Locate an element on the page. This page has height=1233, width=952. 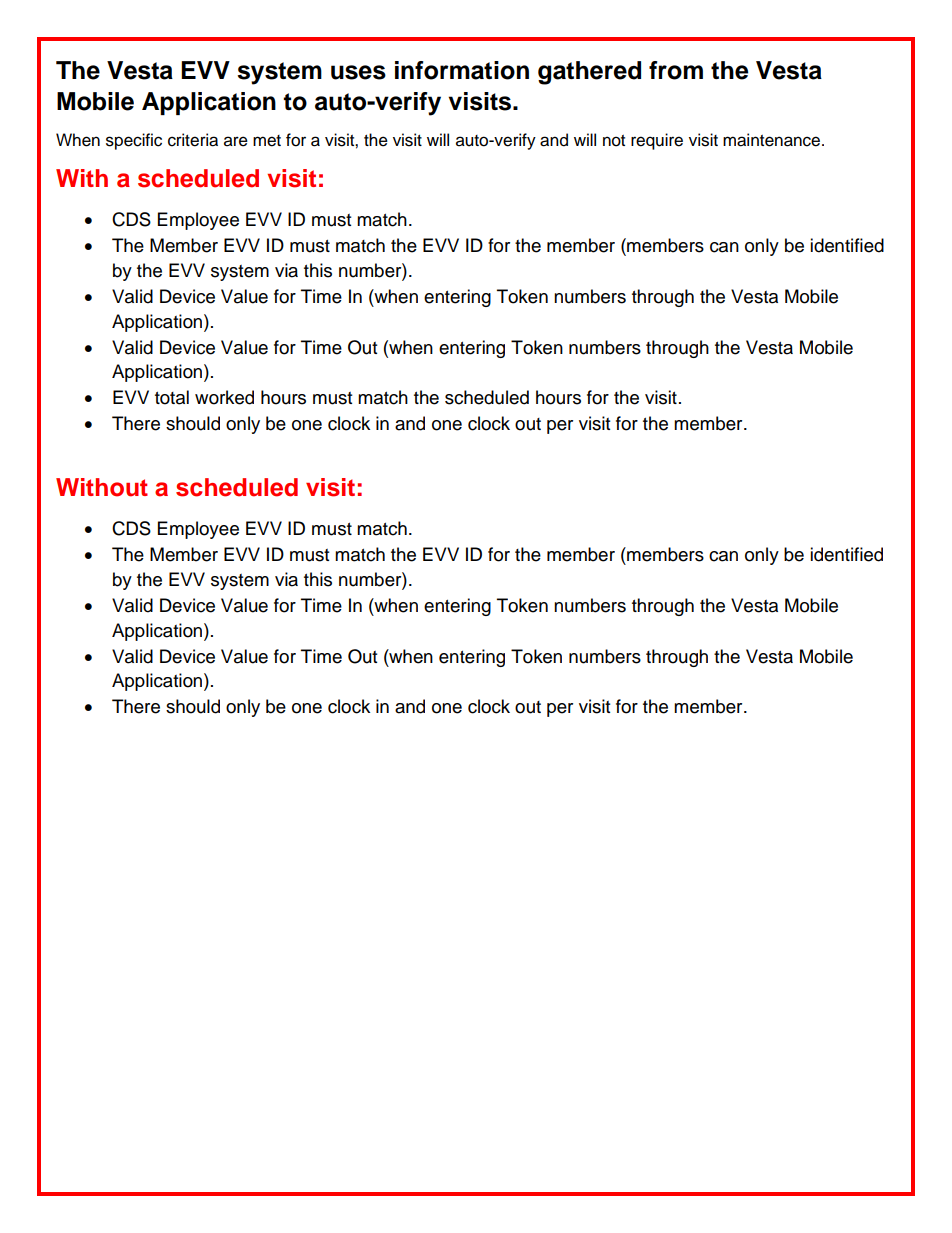
maintenance is located at coordinates (773, 140).
